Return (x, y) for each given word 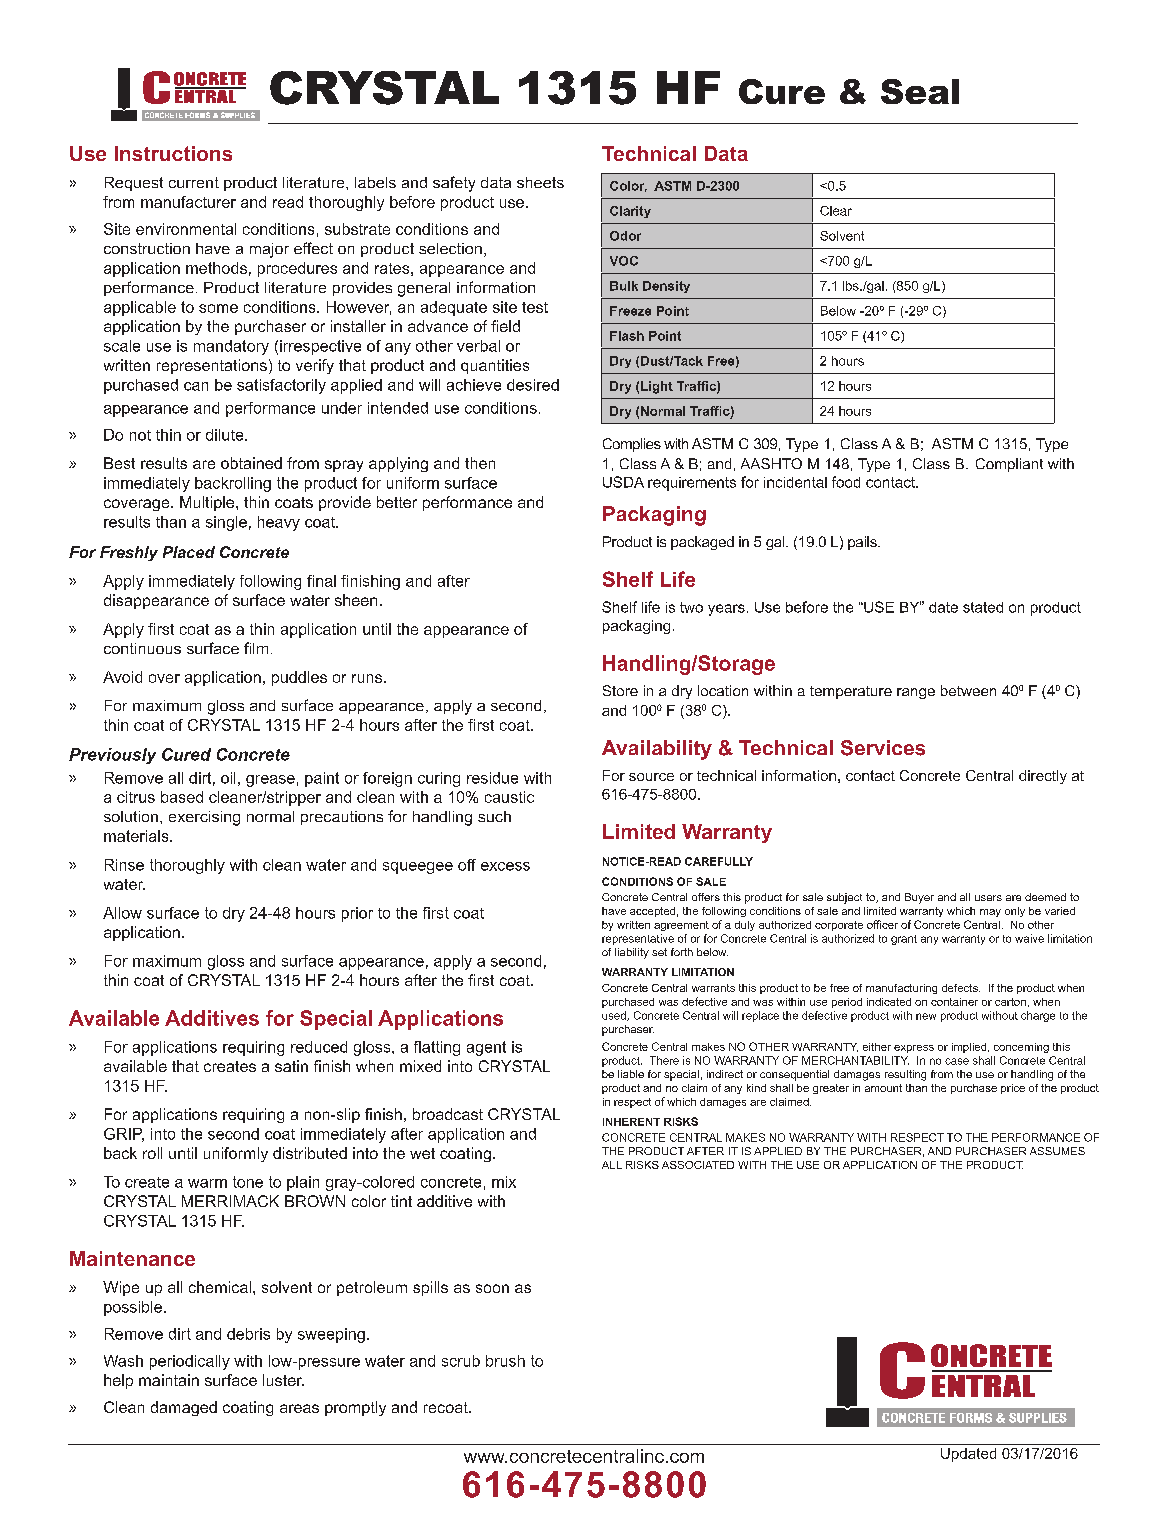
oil (228, 778)
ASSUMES (1057, 1151)
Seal (920, 91)
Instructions (173, 153)
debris (248, 1334)
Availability (657, 750)
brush (505, 1361)
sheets (540, 182)
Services (883, 748)
